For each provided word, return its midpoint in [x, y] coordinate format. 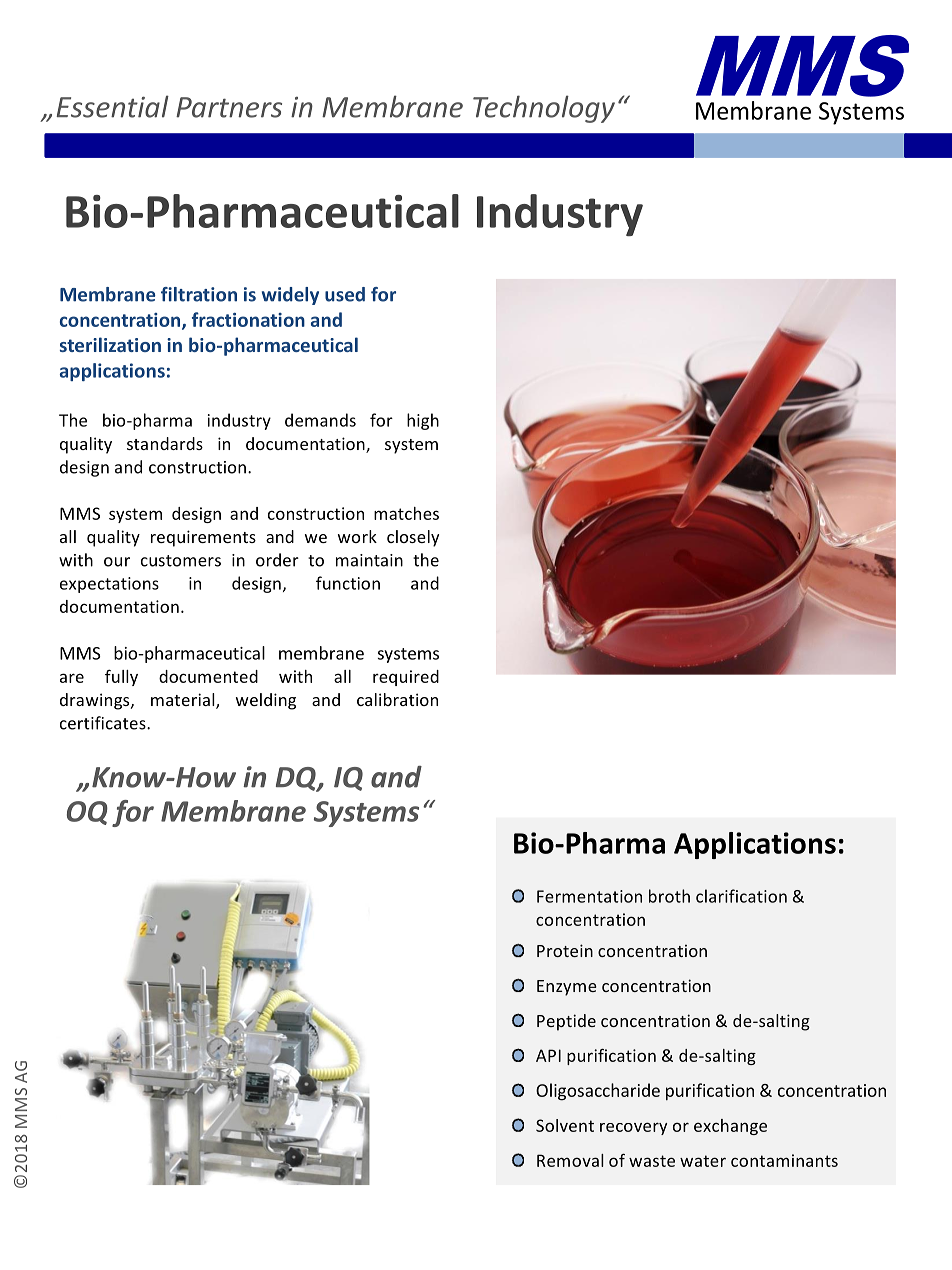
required [406, 678]
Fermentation [589, 896]
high [423, 421]
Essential [112, 106]
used [345, 294]
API [548, 1055]
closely [413, 538]
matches [406, 513]
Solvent [565, 1125]
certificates [104, 723]
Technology [544, 109]
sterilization [110, 344]
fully [121, 677]
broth [669, 896]
